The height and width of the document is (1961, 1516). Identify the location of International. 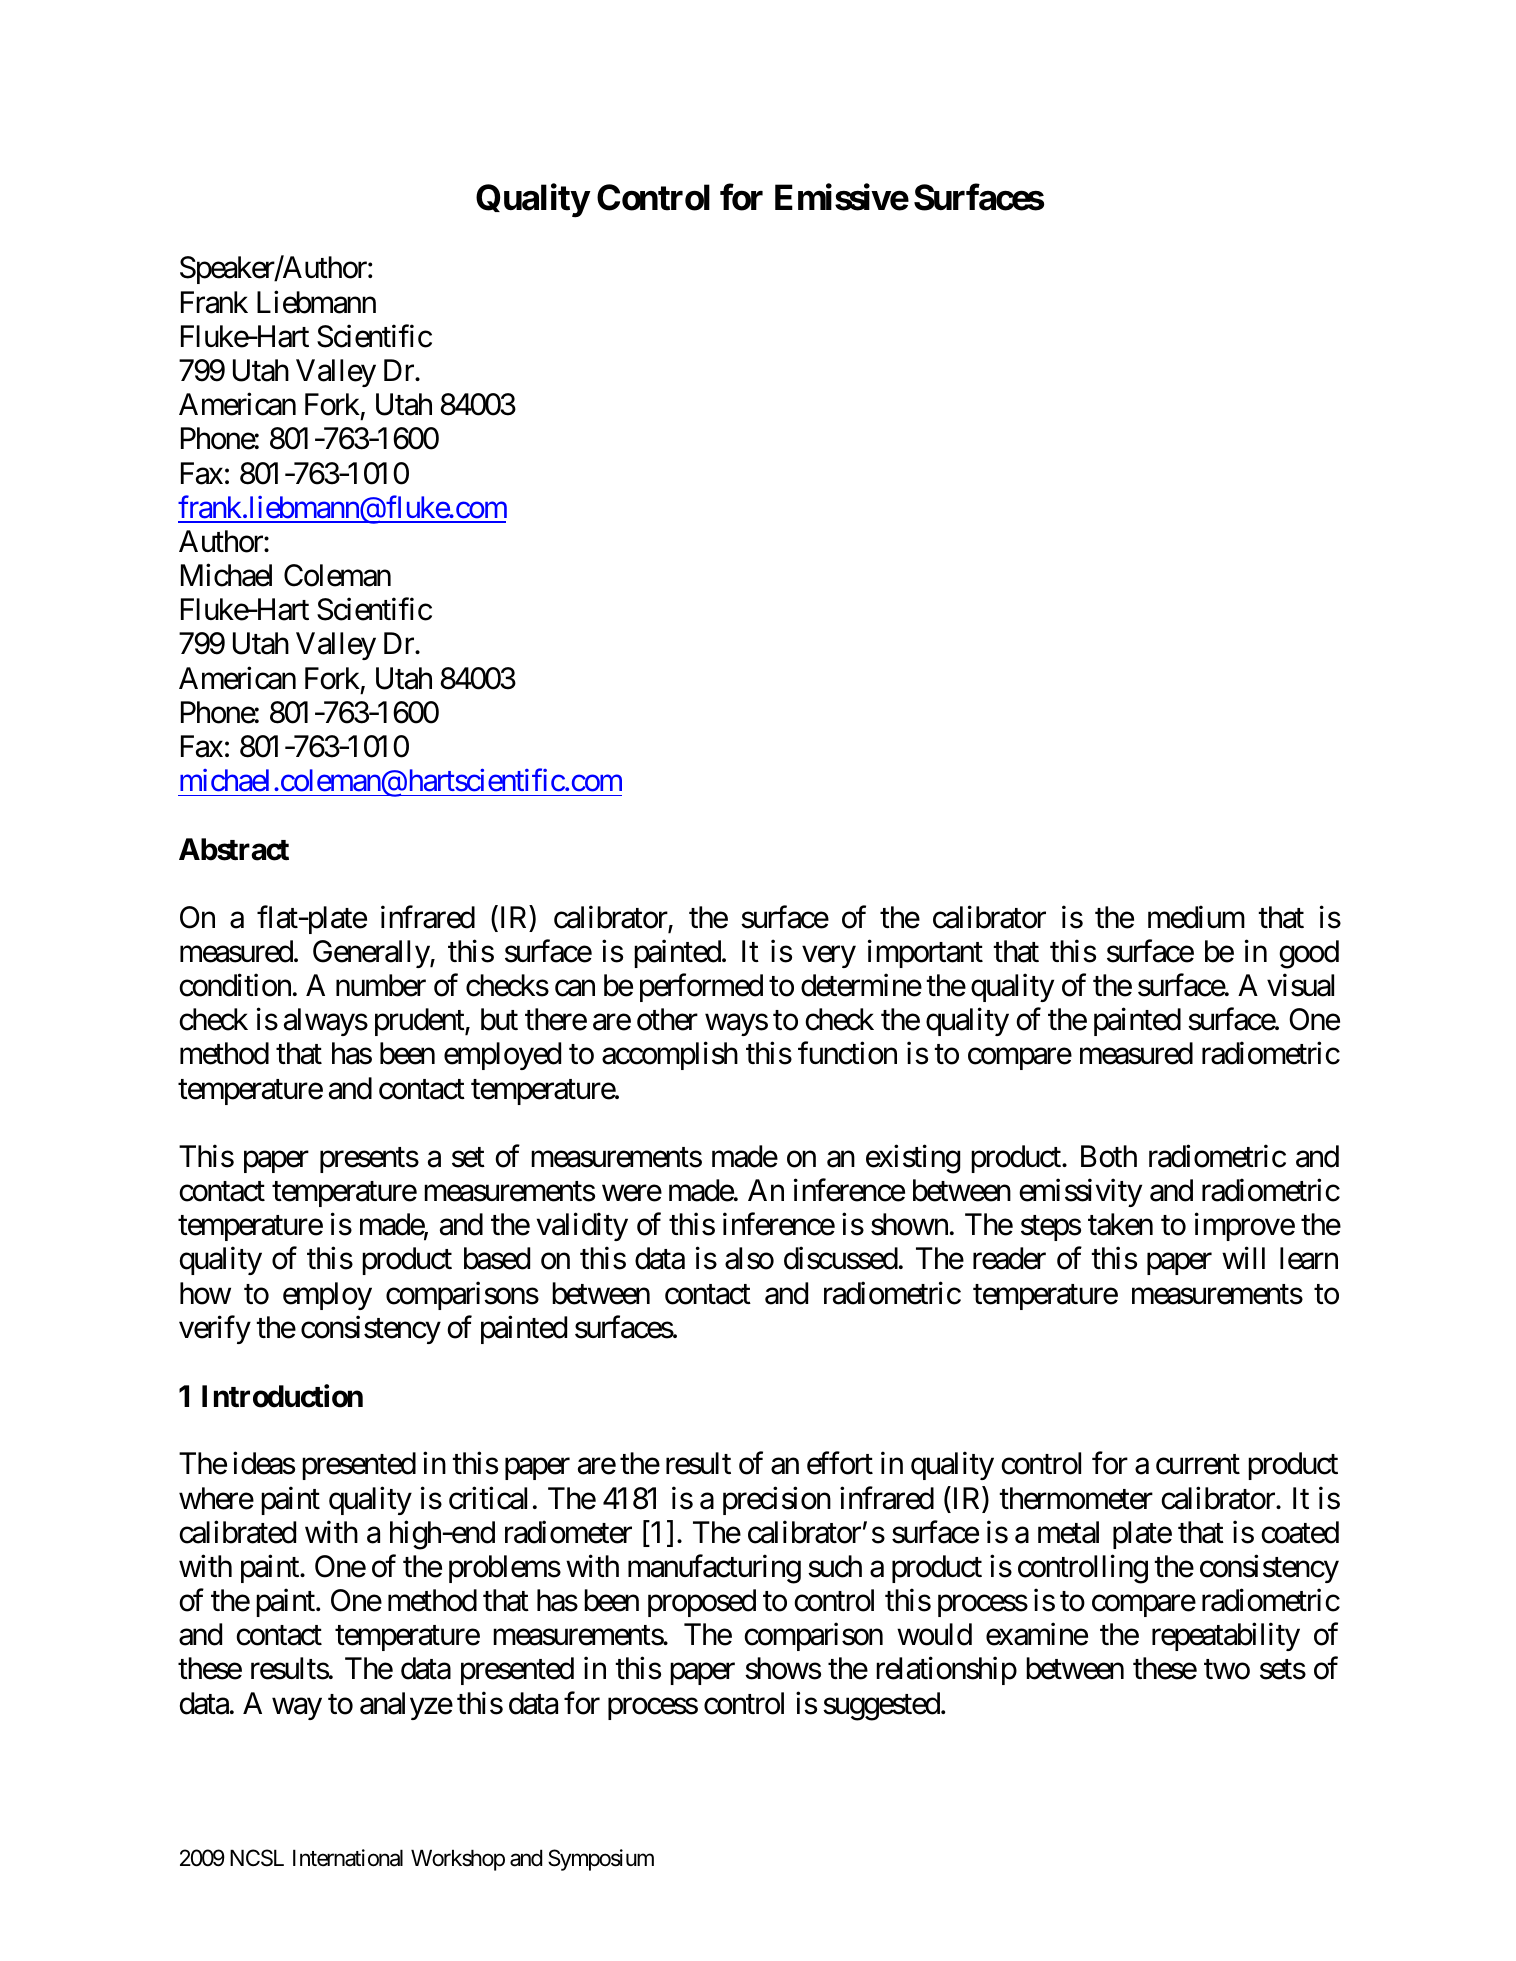
(348, 1858).
